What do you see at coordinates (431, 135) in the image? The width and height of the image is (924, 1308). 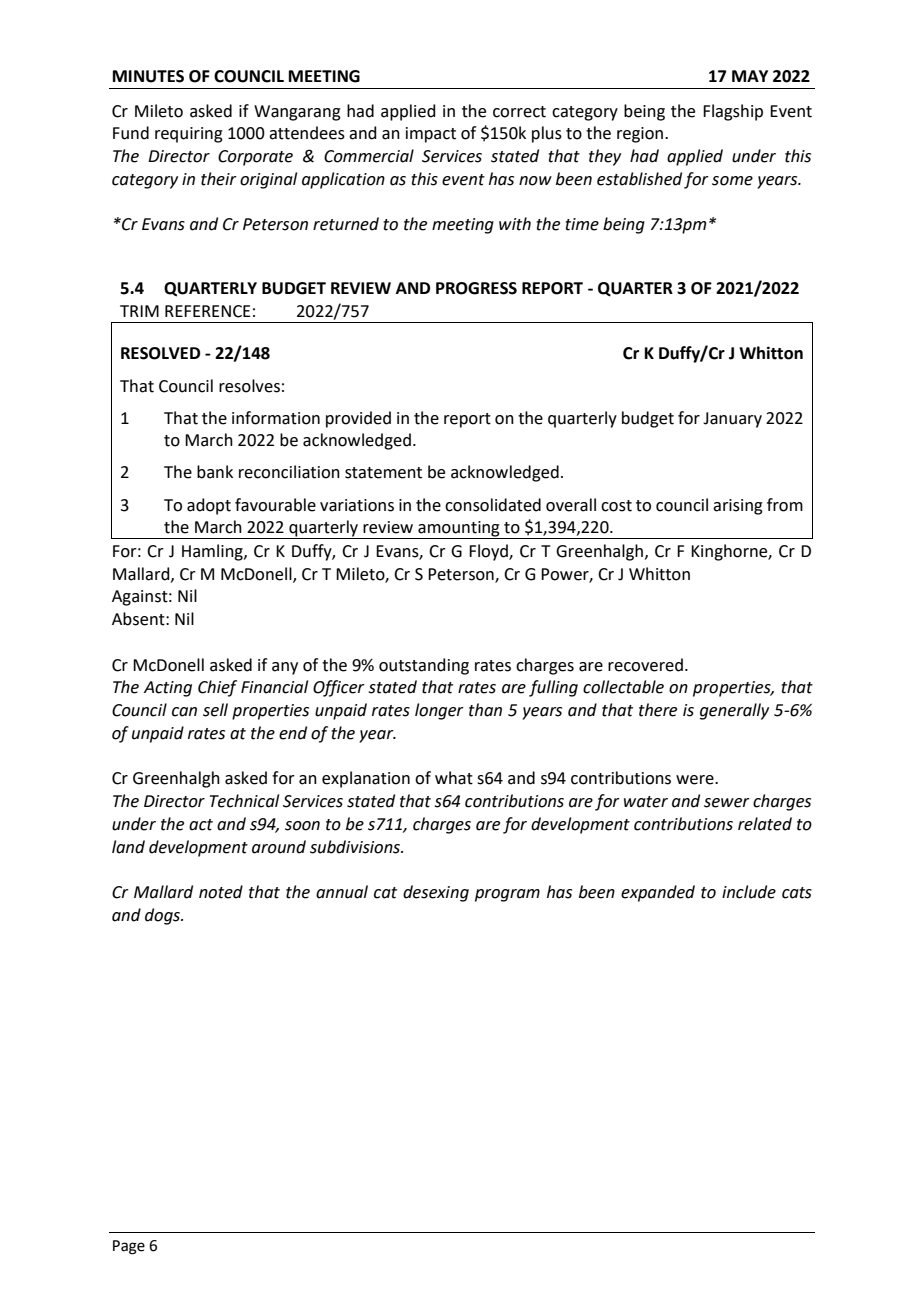 I see `impact` at bounding box center [431, 135].
